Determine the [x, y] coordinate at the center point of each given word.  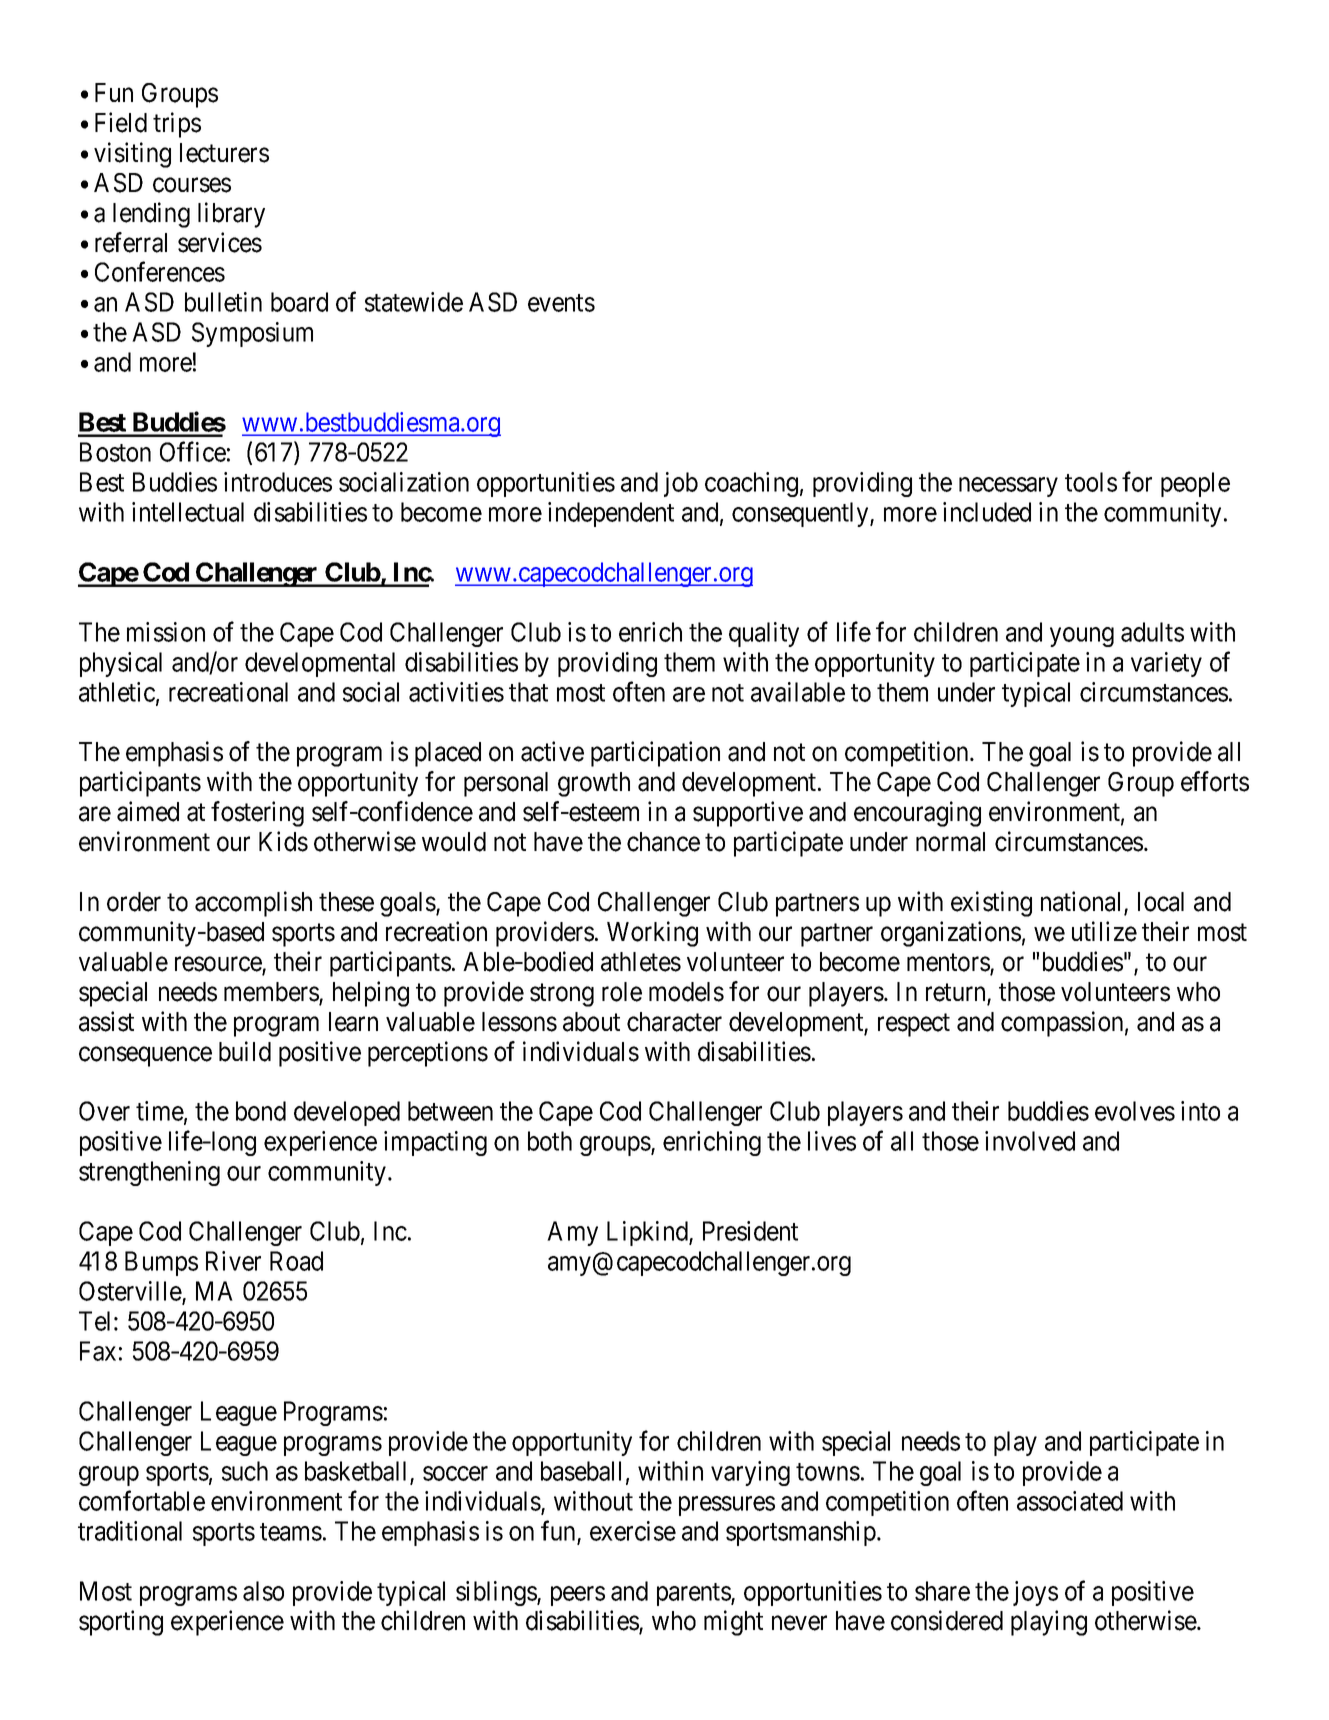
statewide [414, 302]
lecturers [224, 153]
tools [1091, 482]
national [1083, 902]
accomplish [253, 904]
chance [663, 842]
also [263, 1591]
